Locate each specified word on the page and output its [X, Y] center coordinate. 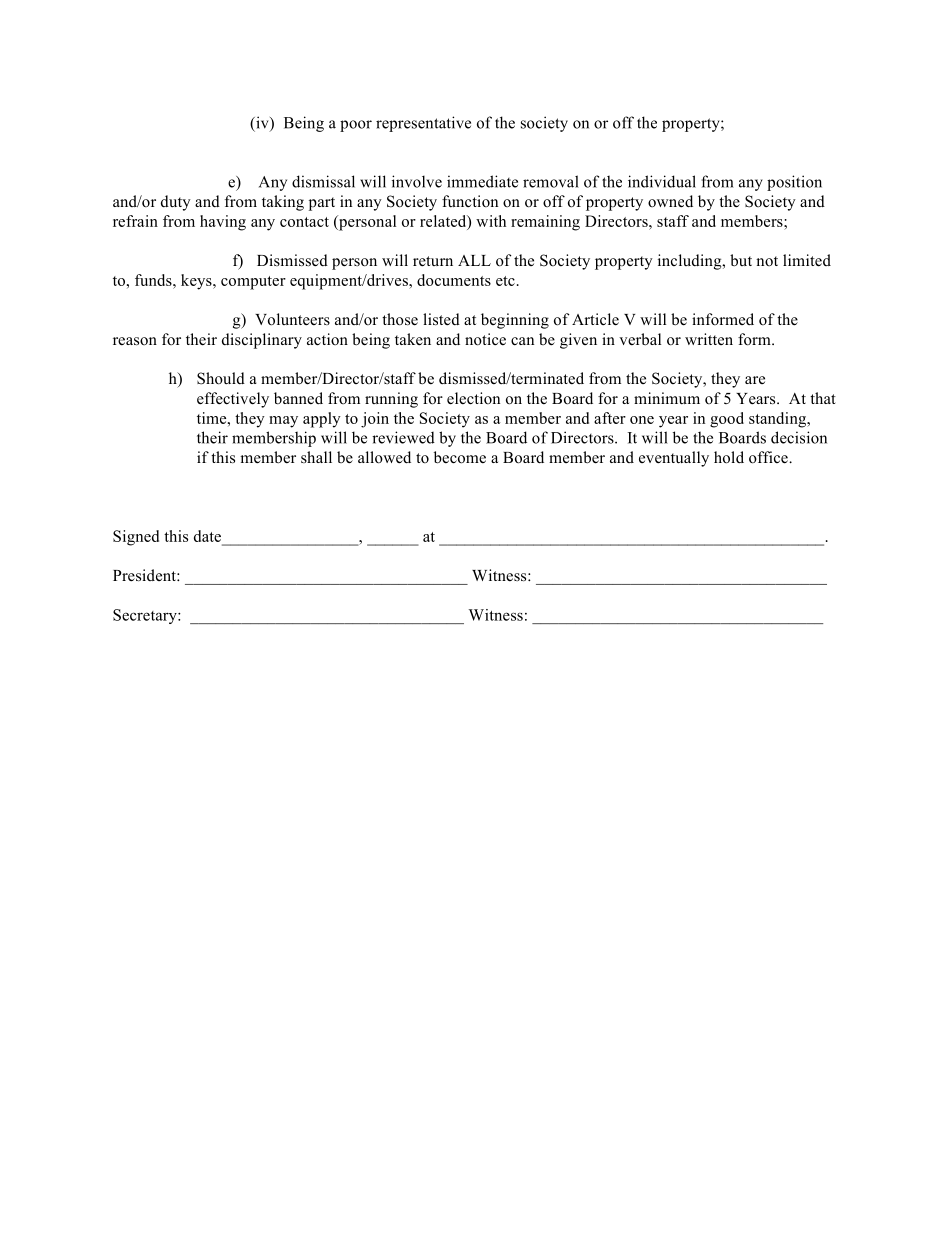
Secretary [146, 616]
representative [423, 124]
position [794, 183]
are [755, 380]
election [473, 398]
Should [221, 378]
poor [356, 126]
